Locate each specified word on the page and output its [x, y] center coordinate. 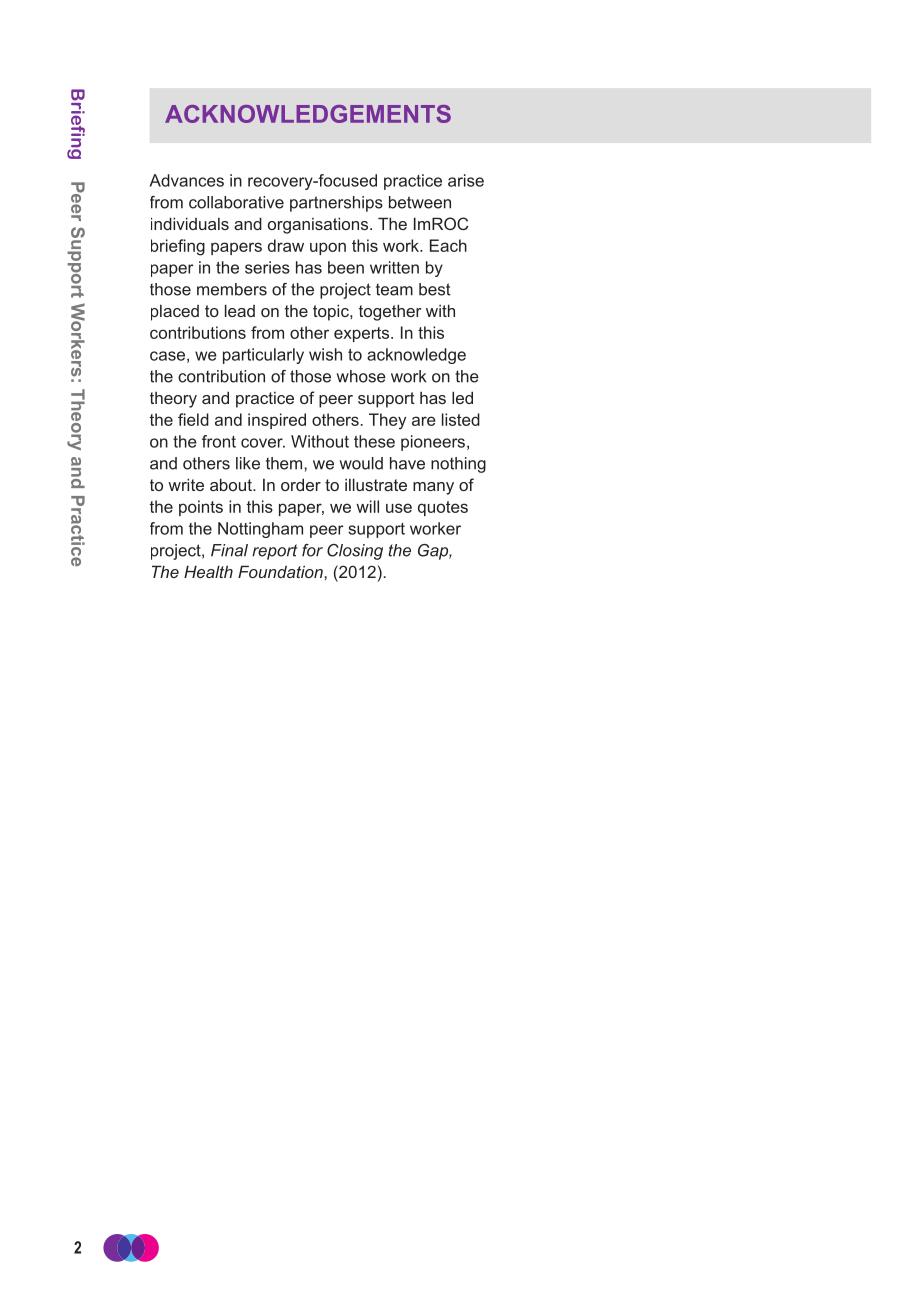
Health [208, 571]
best [435, 289]
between [420, 202]
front [219, 441]
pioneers [433, 443]
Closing [355, 552]
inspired [277, 421]
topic [332, 312]
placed [175, 313]
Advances [187, 180]
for [312, 550]
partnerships [336, 204]
